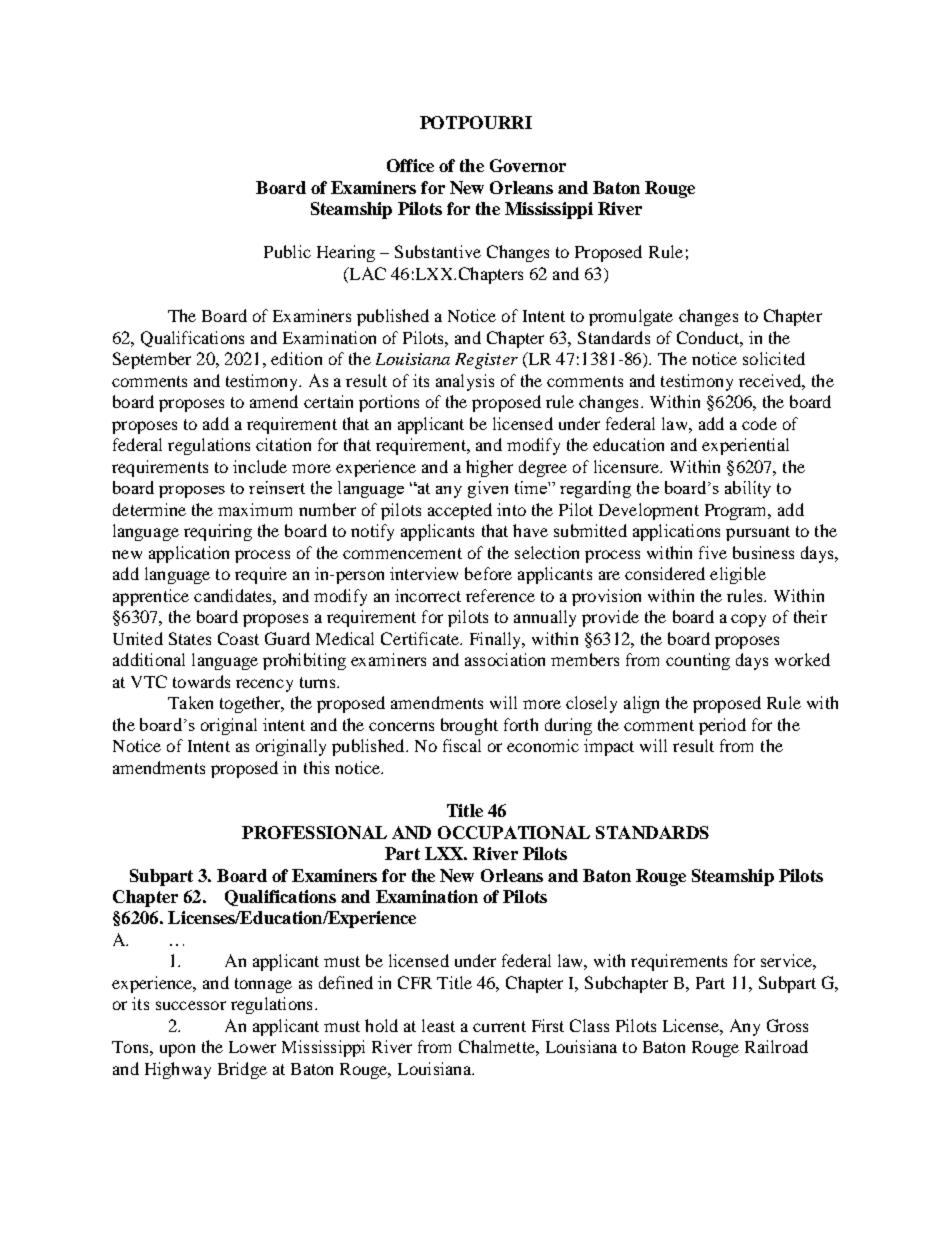 Image resolution: width=952 pixels, height=1233 pixels. What do you see at coordinates (252, 1047) in the screenshot?
I see `Lower` at bounding box center [252, 1047].
